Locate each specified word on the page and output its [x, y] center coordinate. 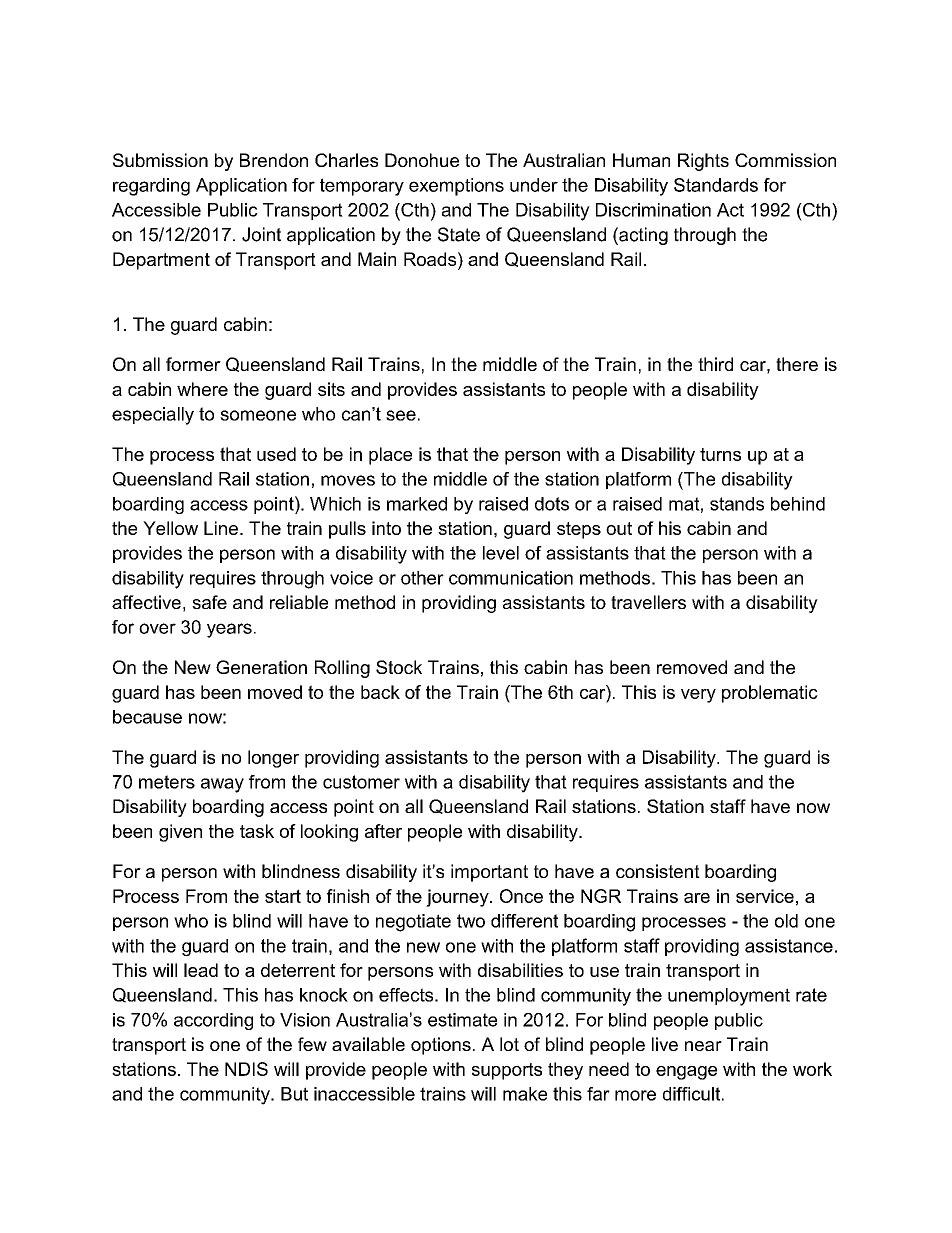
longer [273, 759]
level [501, 553]
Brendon [274, 160]
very [698, 696]
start [283, 896]
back [380, 692]
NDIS [246, 1069]
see [401, 415]
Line [221, 528]
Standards [716, 185]
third [715, 364]
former [193, 364]
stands [737, 504]
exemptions [456, 187]
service [765, 896]
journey [458, 898]
